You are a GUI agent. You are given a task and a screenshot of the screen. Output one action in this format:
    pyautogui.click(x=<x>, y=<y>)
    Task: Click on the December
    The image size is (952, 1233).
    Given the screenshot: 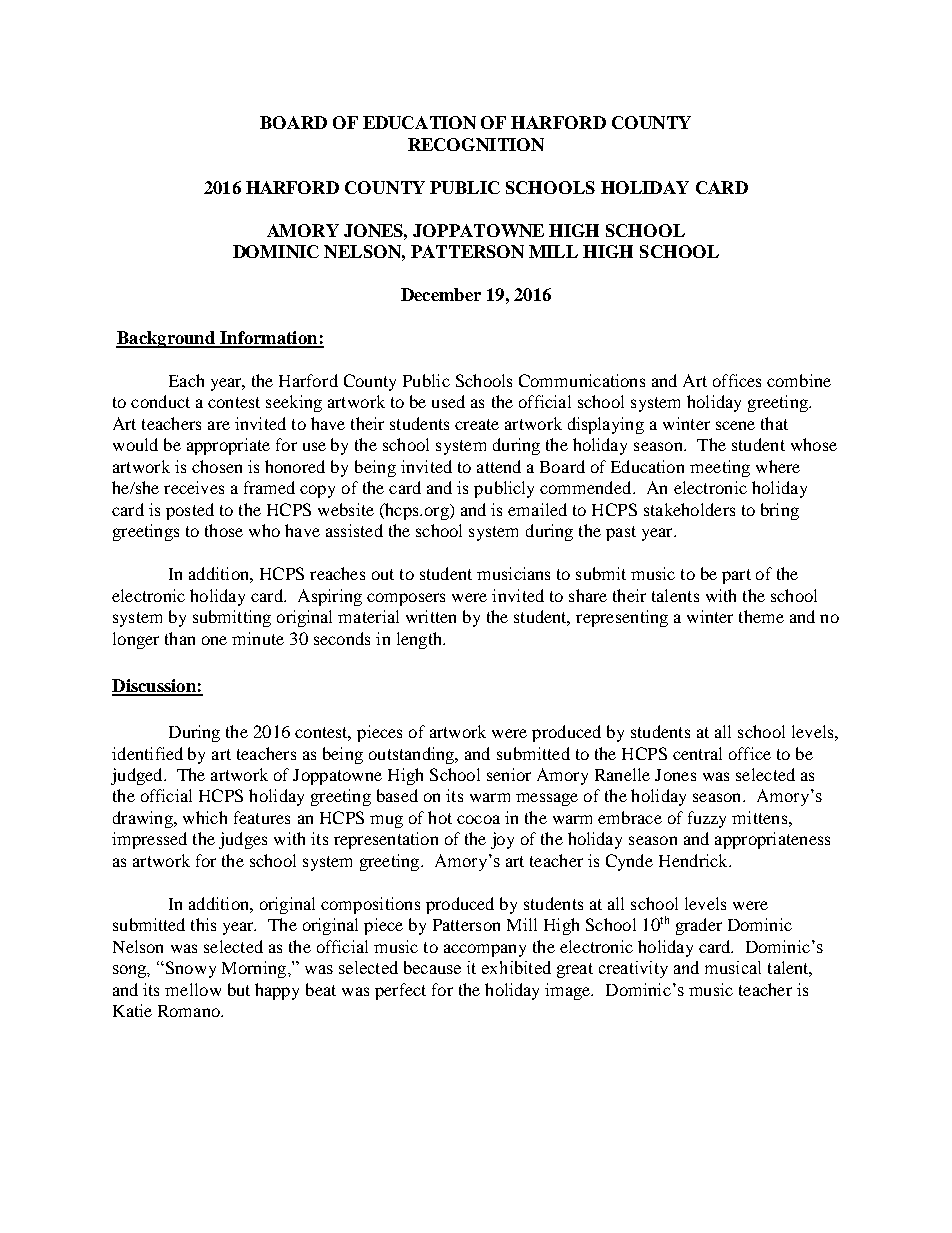 What is the action you would take?
    pyautogui.click(x=441, y=294)
